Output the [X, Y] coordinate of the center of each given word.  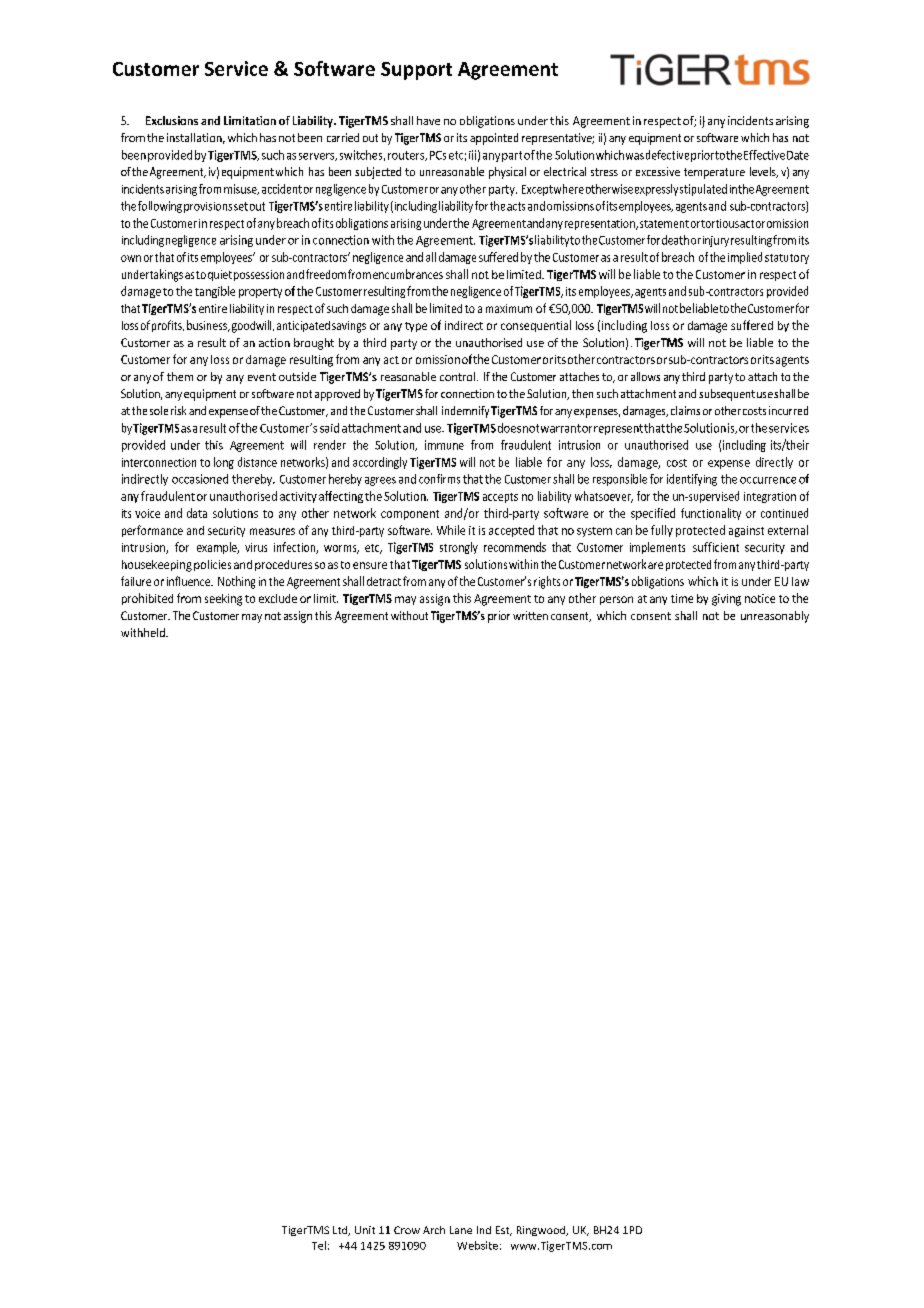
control [459, 376]
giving [726, 600]
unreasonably [775, 617]
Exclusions [172, 120]
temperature [714, 173]
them [180, 376]
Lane [461, 1230]
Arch [434, 1230]
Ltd [341, 1231]
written [530, 615]
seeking [223, 600]
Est [504, 1231]
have [428, 120]
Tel [319, 1245]
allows [645, 376]
